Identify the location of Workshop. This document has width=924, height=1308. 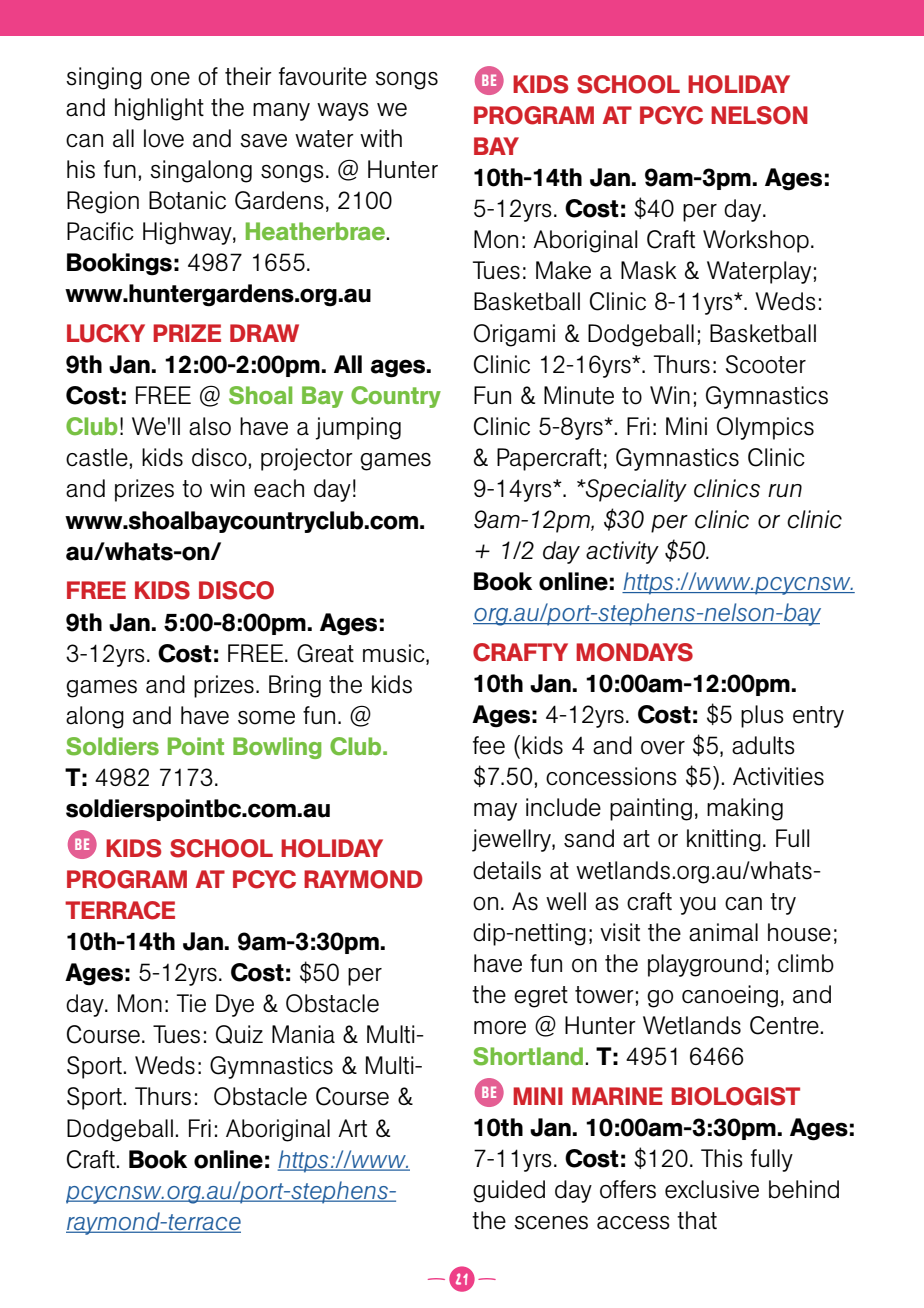
(756, 241).
